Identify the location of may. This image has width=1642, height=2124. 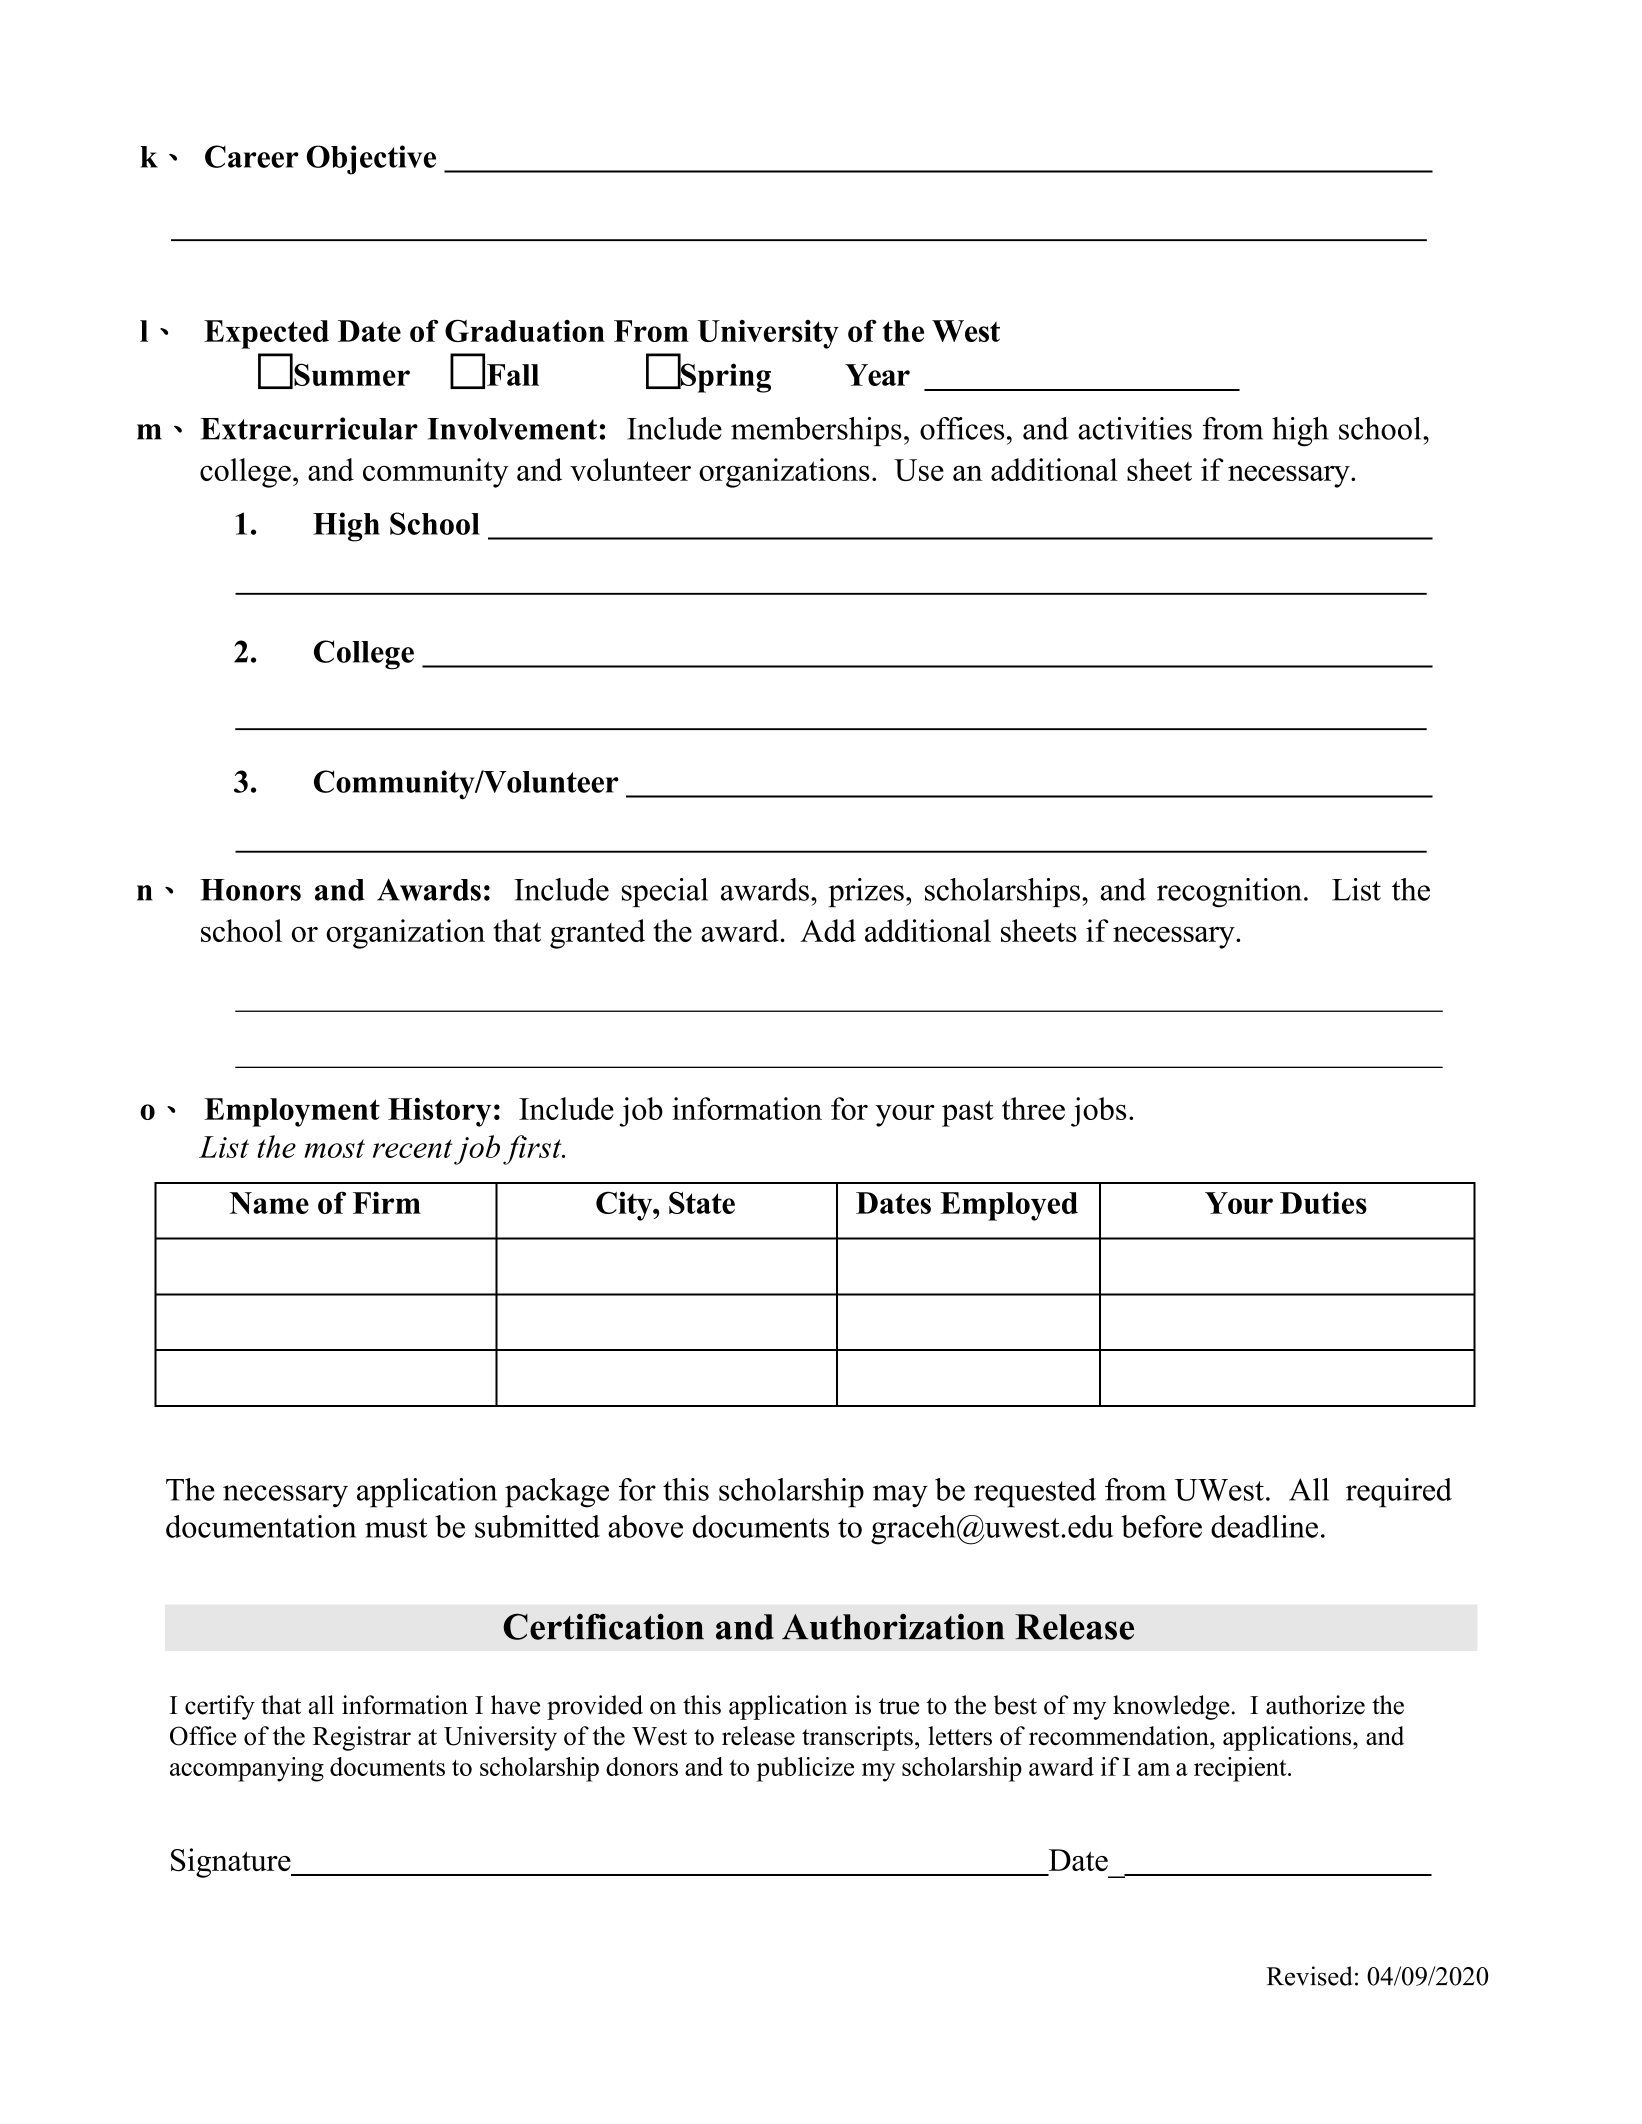
(900, 1496).
